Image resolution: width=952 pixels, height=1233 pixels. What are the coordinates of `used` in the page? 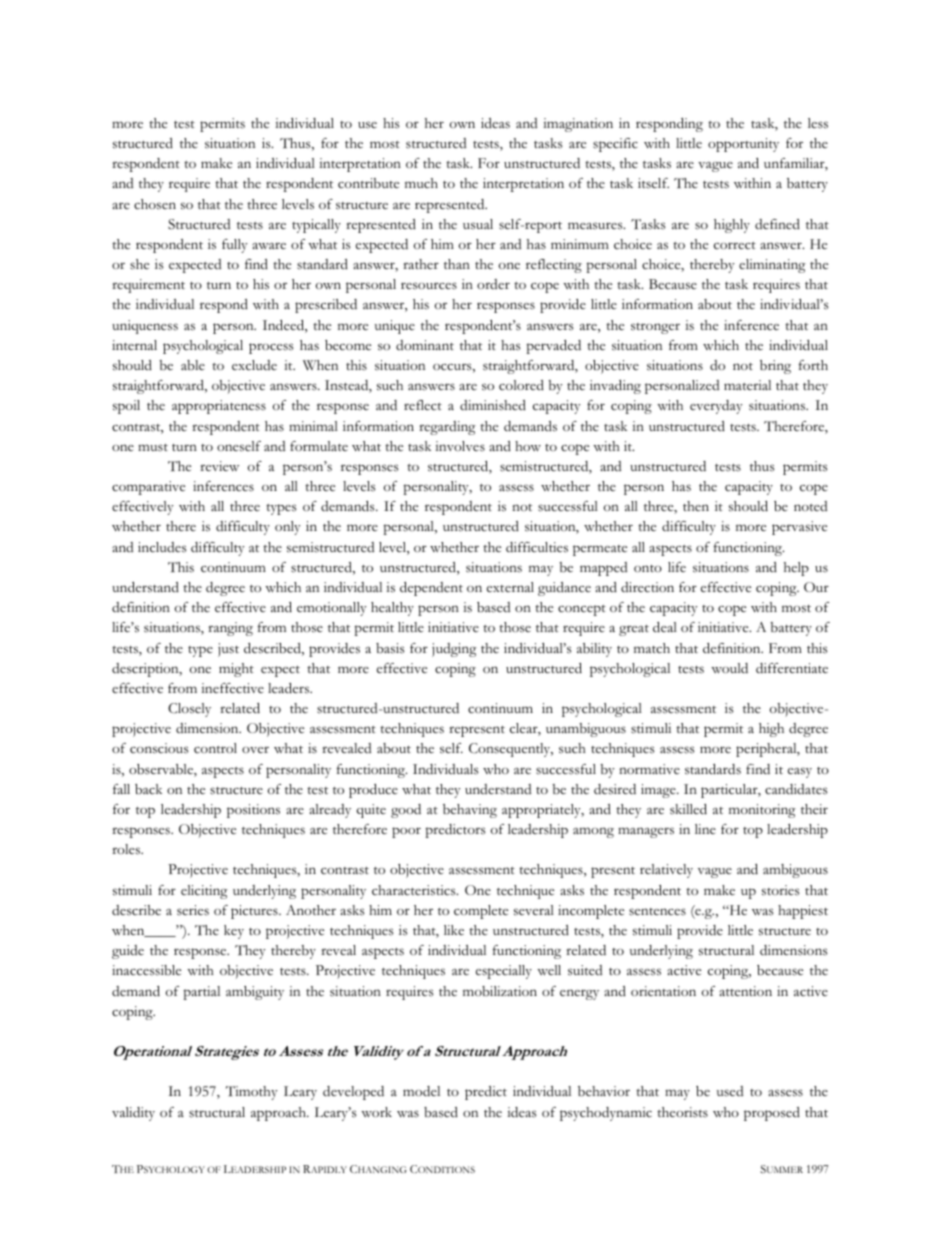 It's located at (730, 1091).
